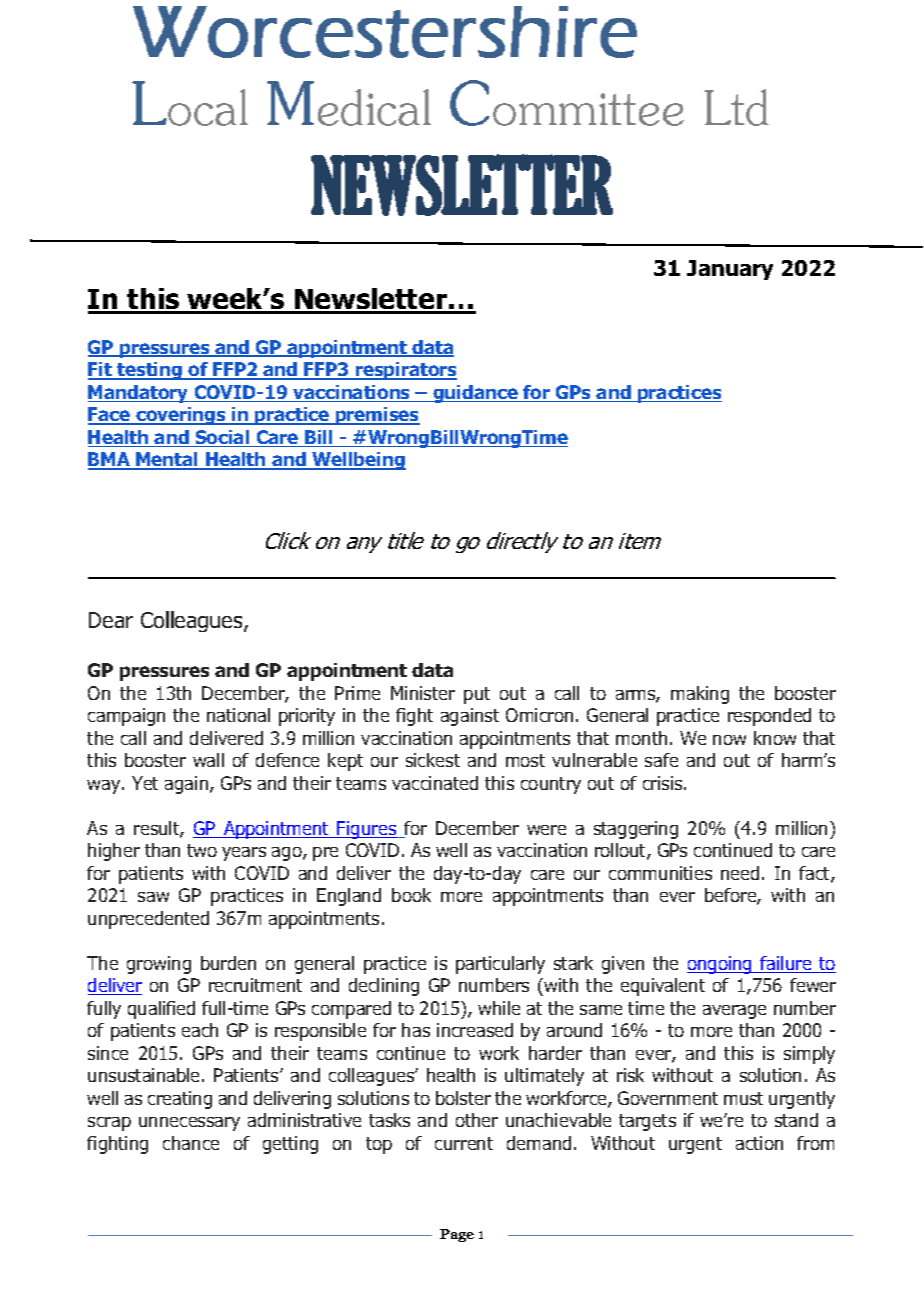 Image resolution: width=924 pixels, height=1308 pixels. What do you see at coordinates (730, 270) in the screenshot?
I see `January` at bounding box center [730, 270].
